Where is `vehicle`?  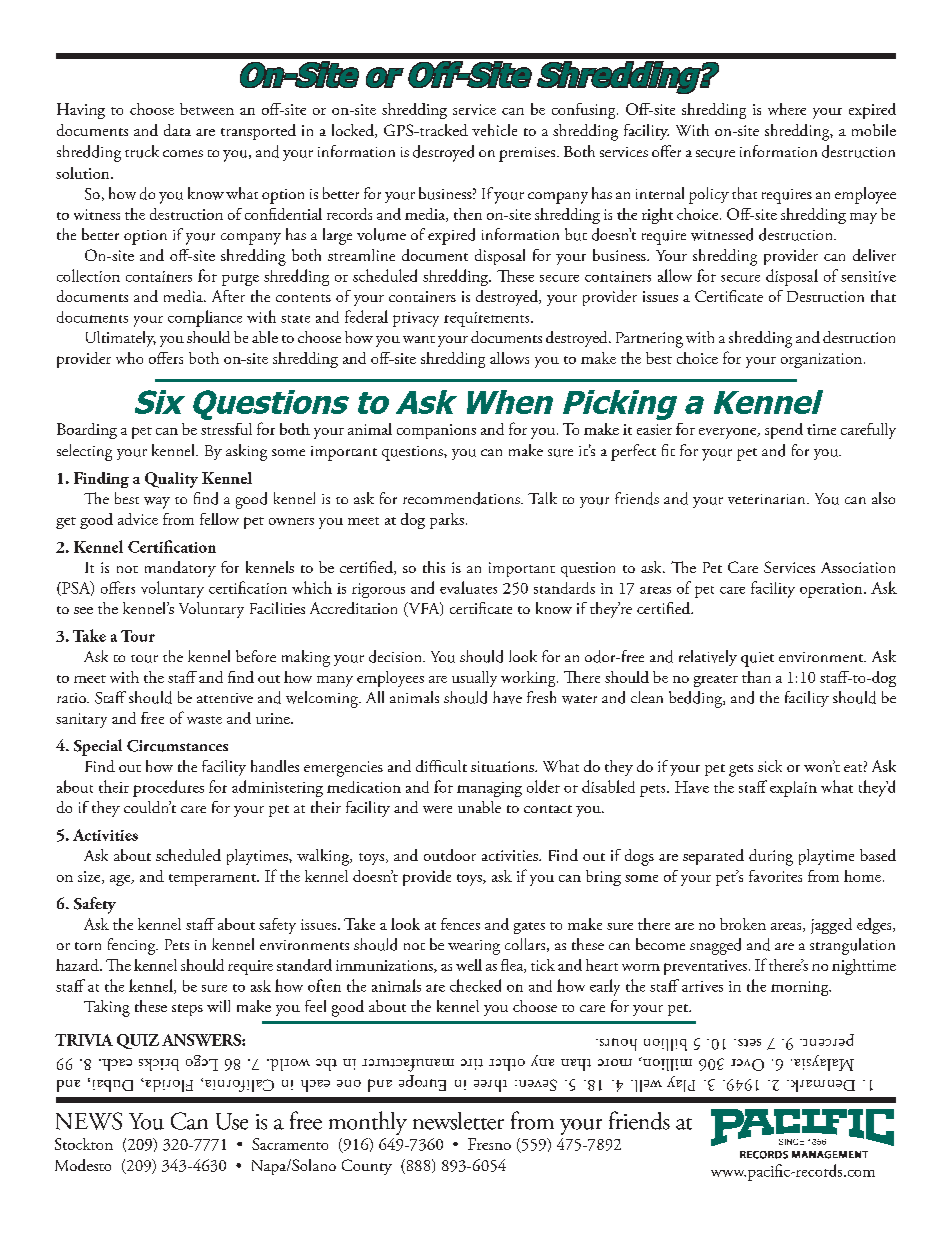 vehicle is located at coordinates (494, 130).
